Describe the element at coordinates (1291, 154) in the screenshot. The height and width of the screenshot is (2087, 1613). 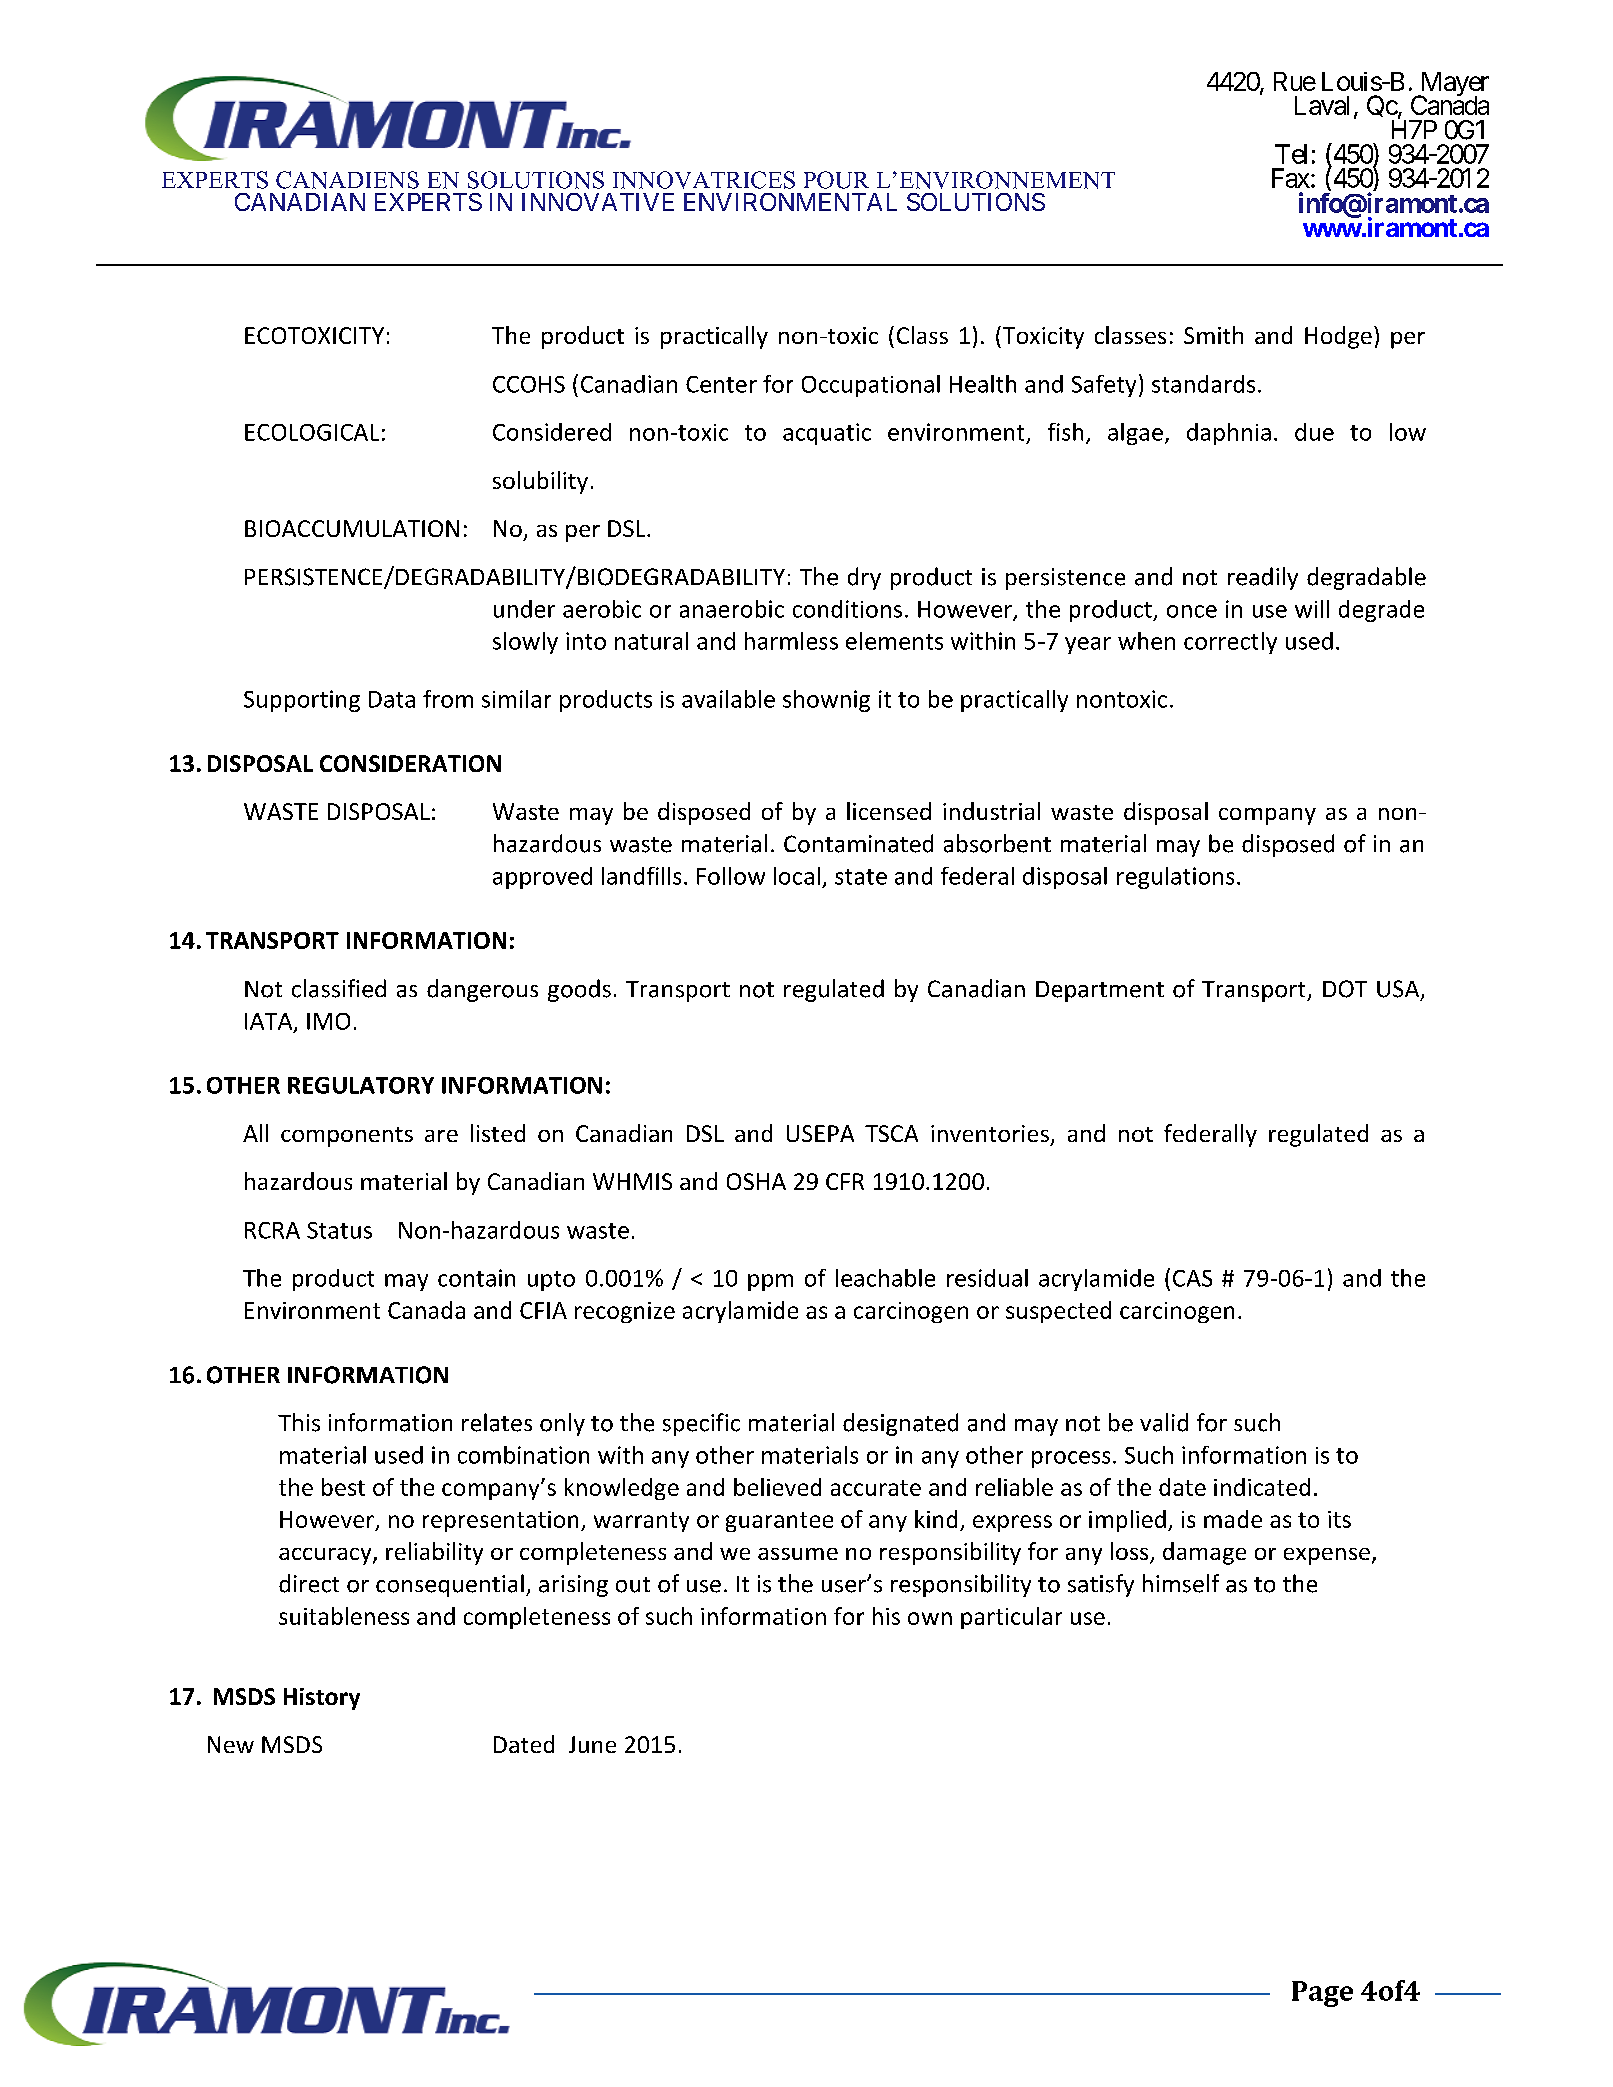
I see `Tel` at that location.
